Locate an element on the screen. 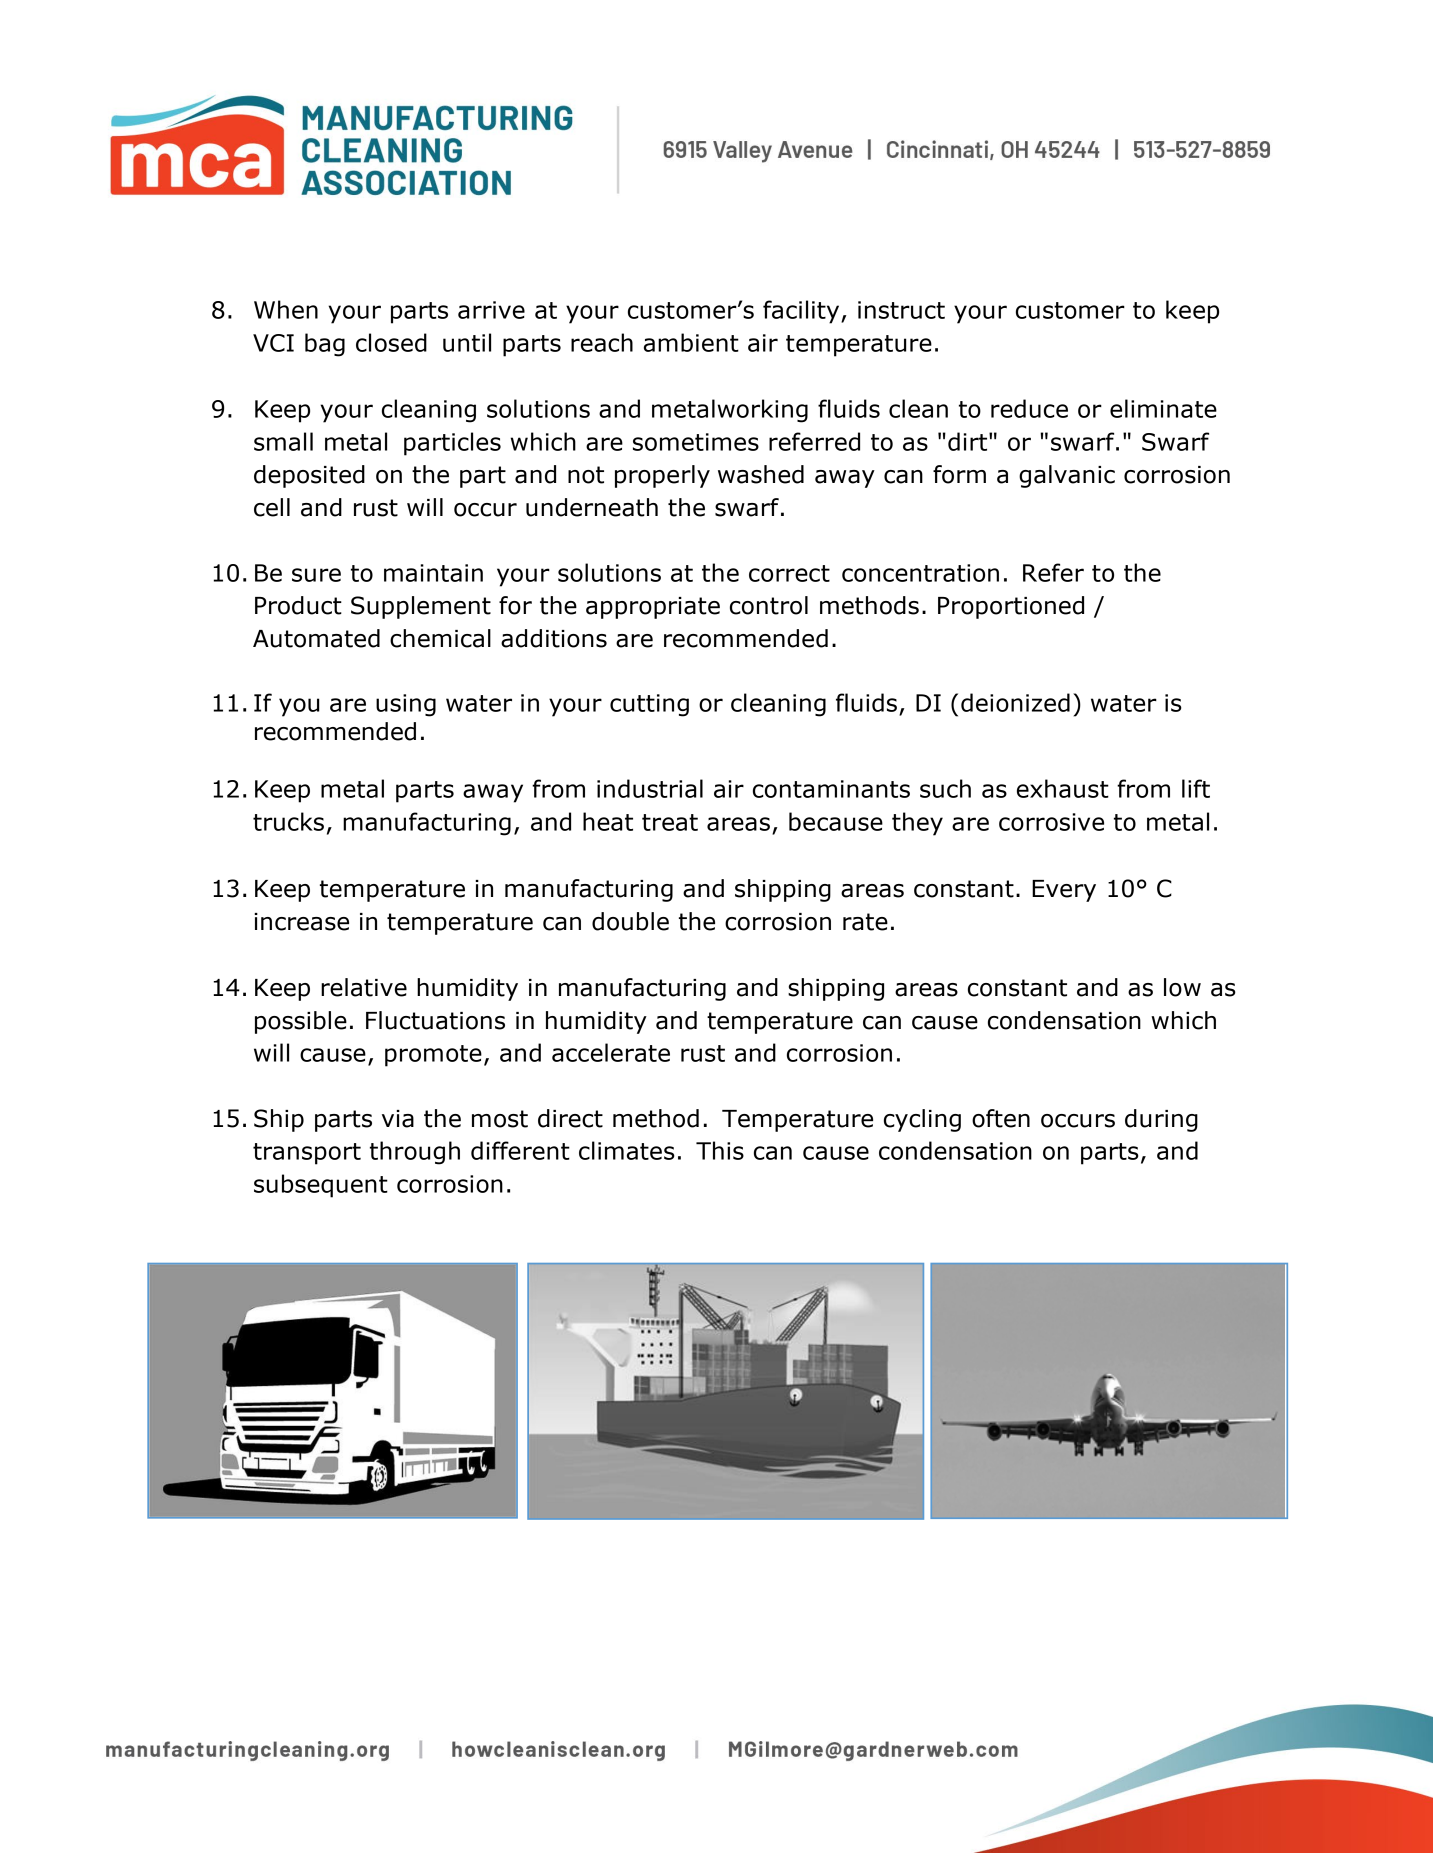  Proportioned is located at coordinates (1011, 607).
